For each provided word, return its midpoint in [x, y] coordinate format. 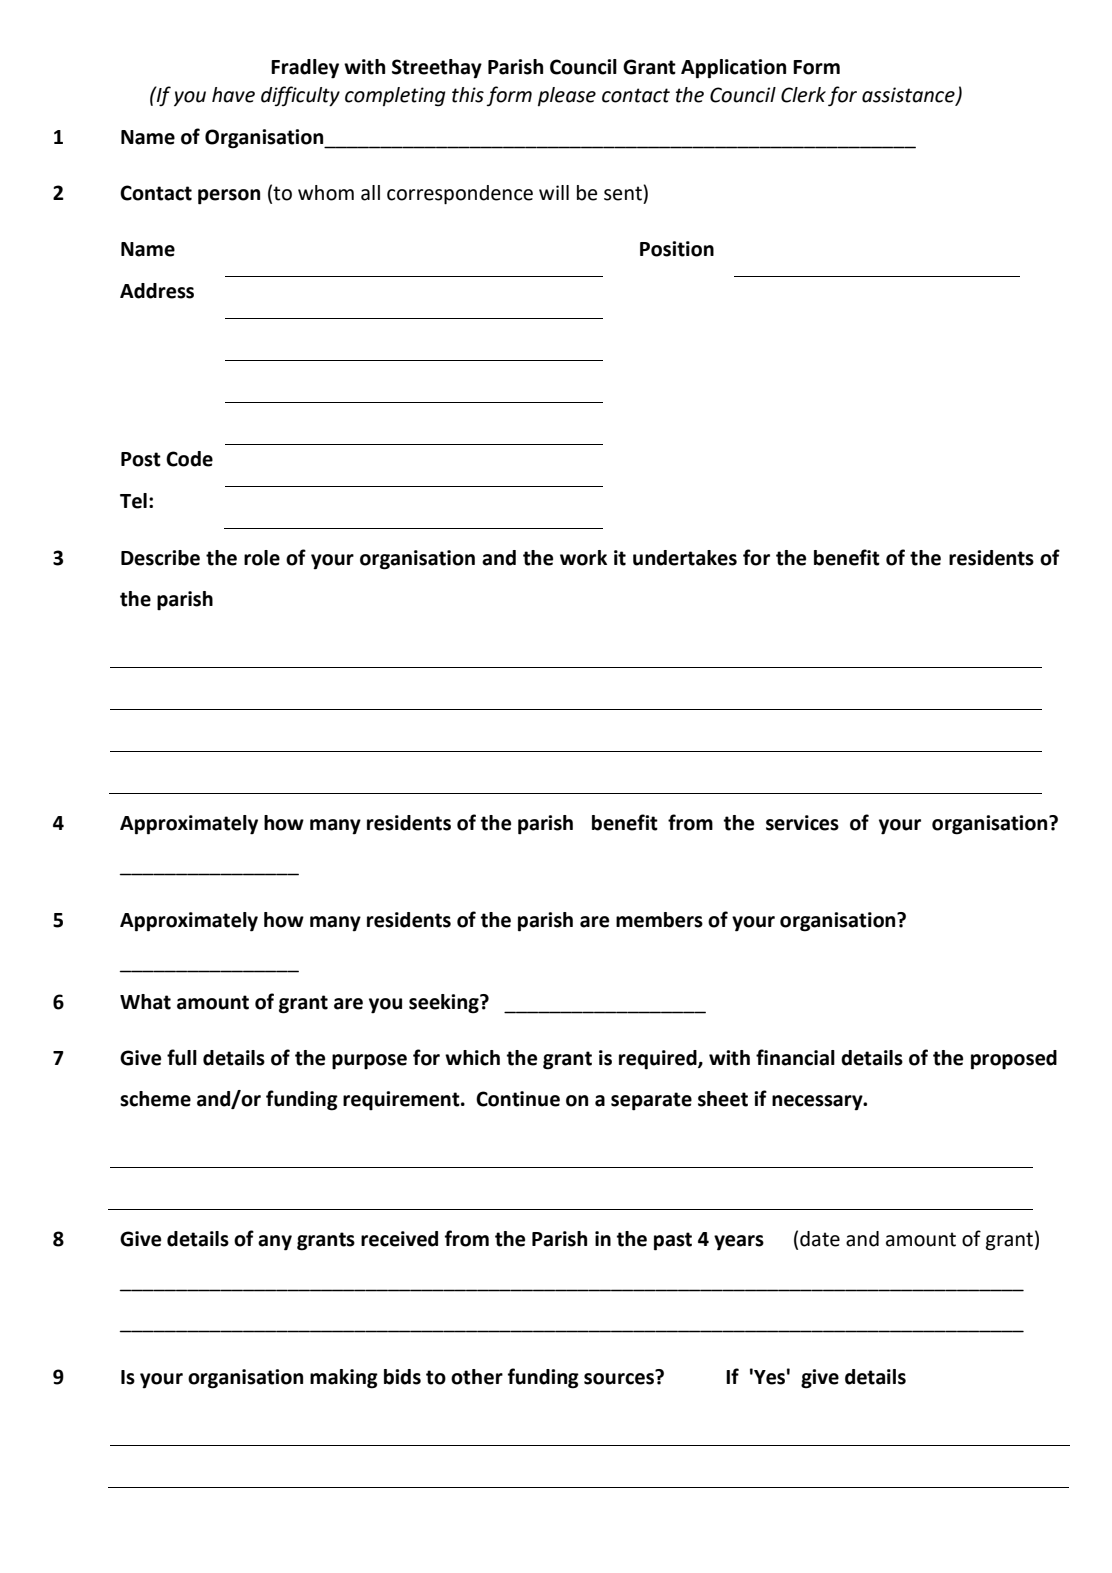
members [659, 920]
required [659, 1060]
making [344, 1379]
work [583, 558]
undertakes [685, 558]
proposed [1014, 1060]
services [802, 823]
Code [189, 459]
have [233, 95]
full [182, 1057]
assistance [909, 95]
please [567, 96]
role [262, 558]
